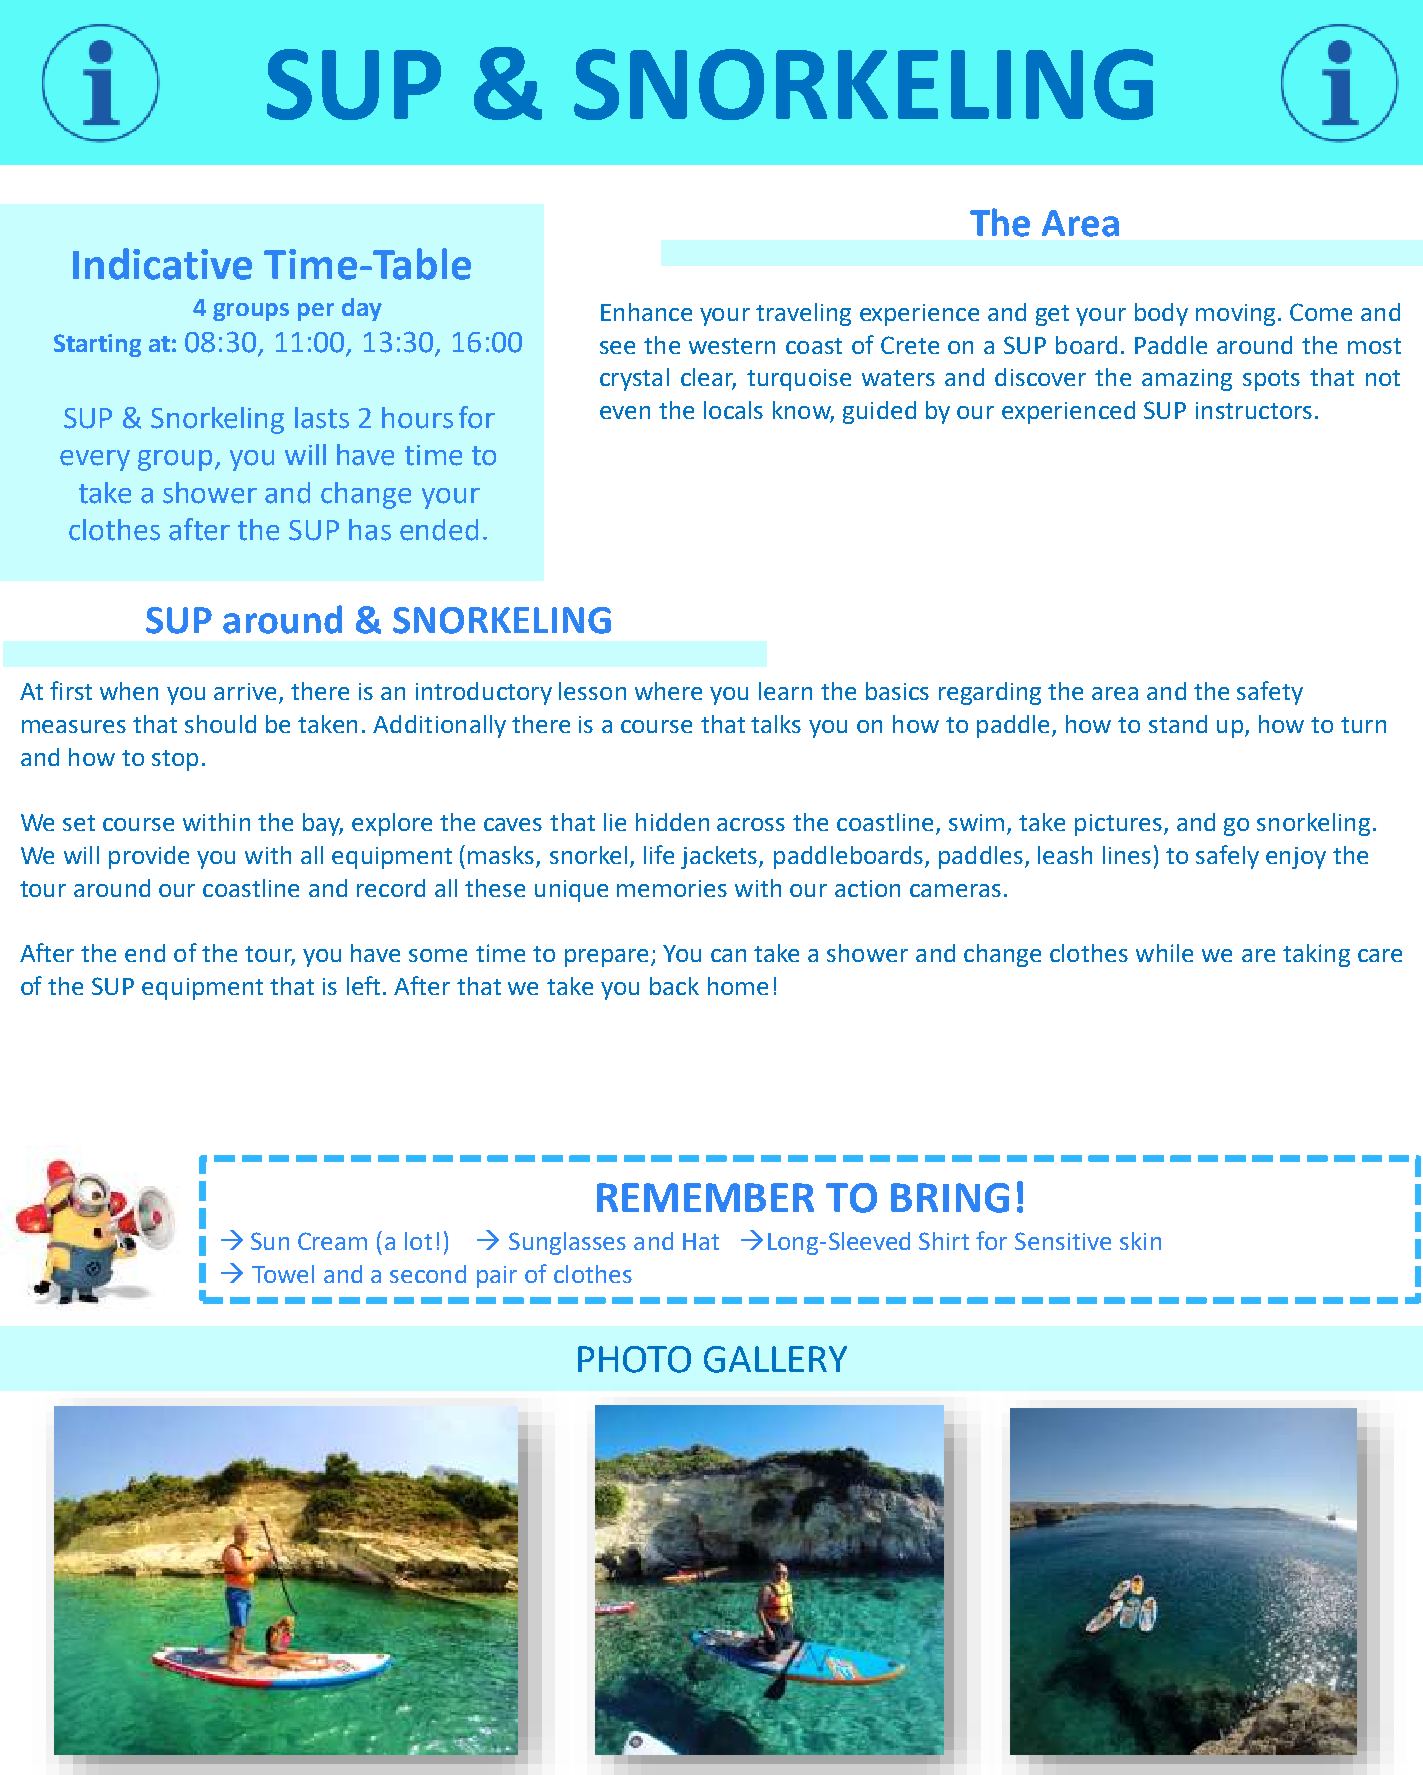 The height and width of the page is (1775, 1423). Describe the element at coordinates (1235, 315) in the page. I see `moving` at that location.
